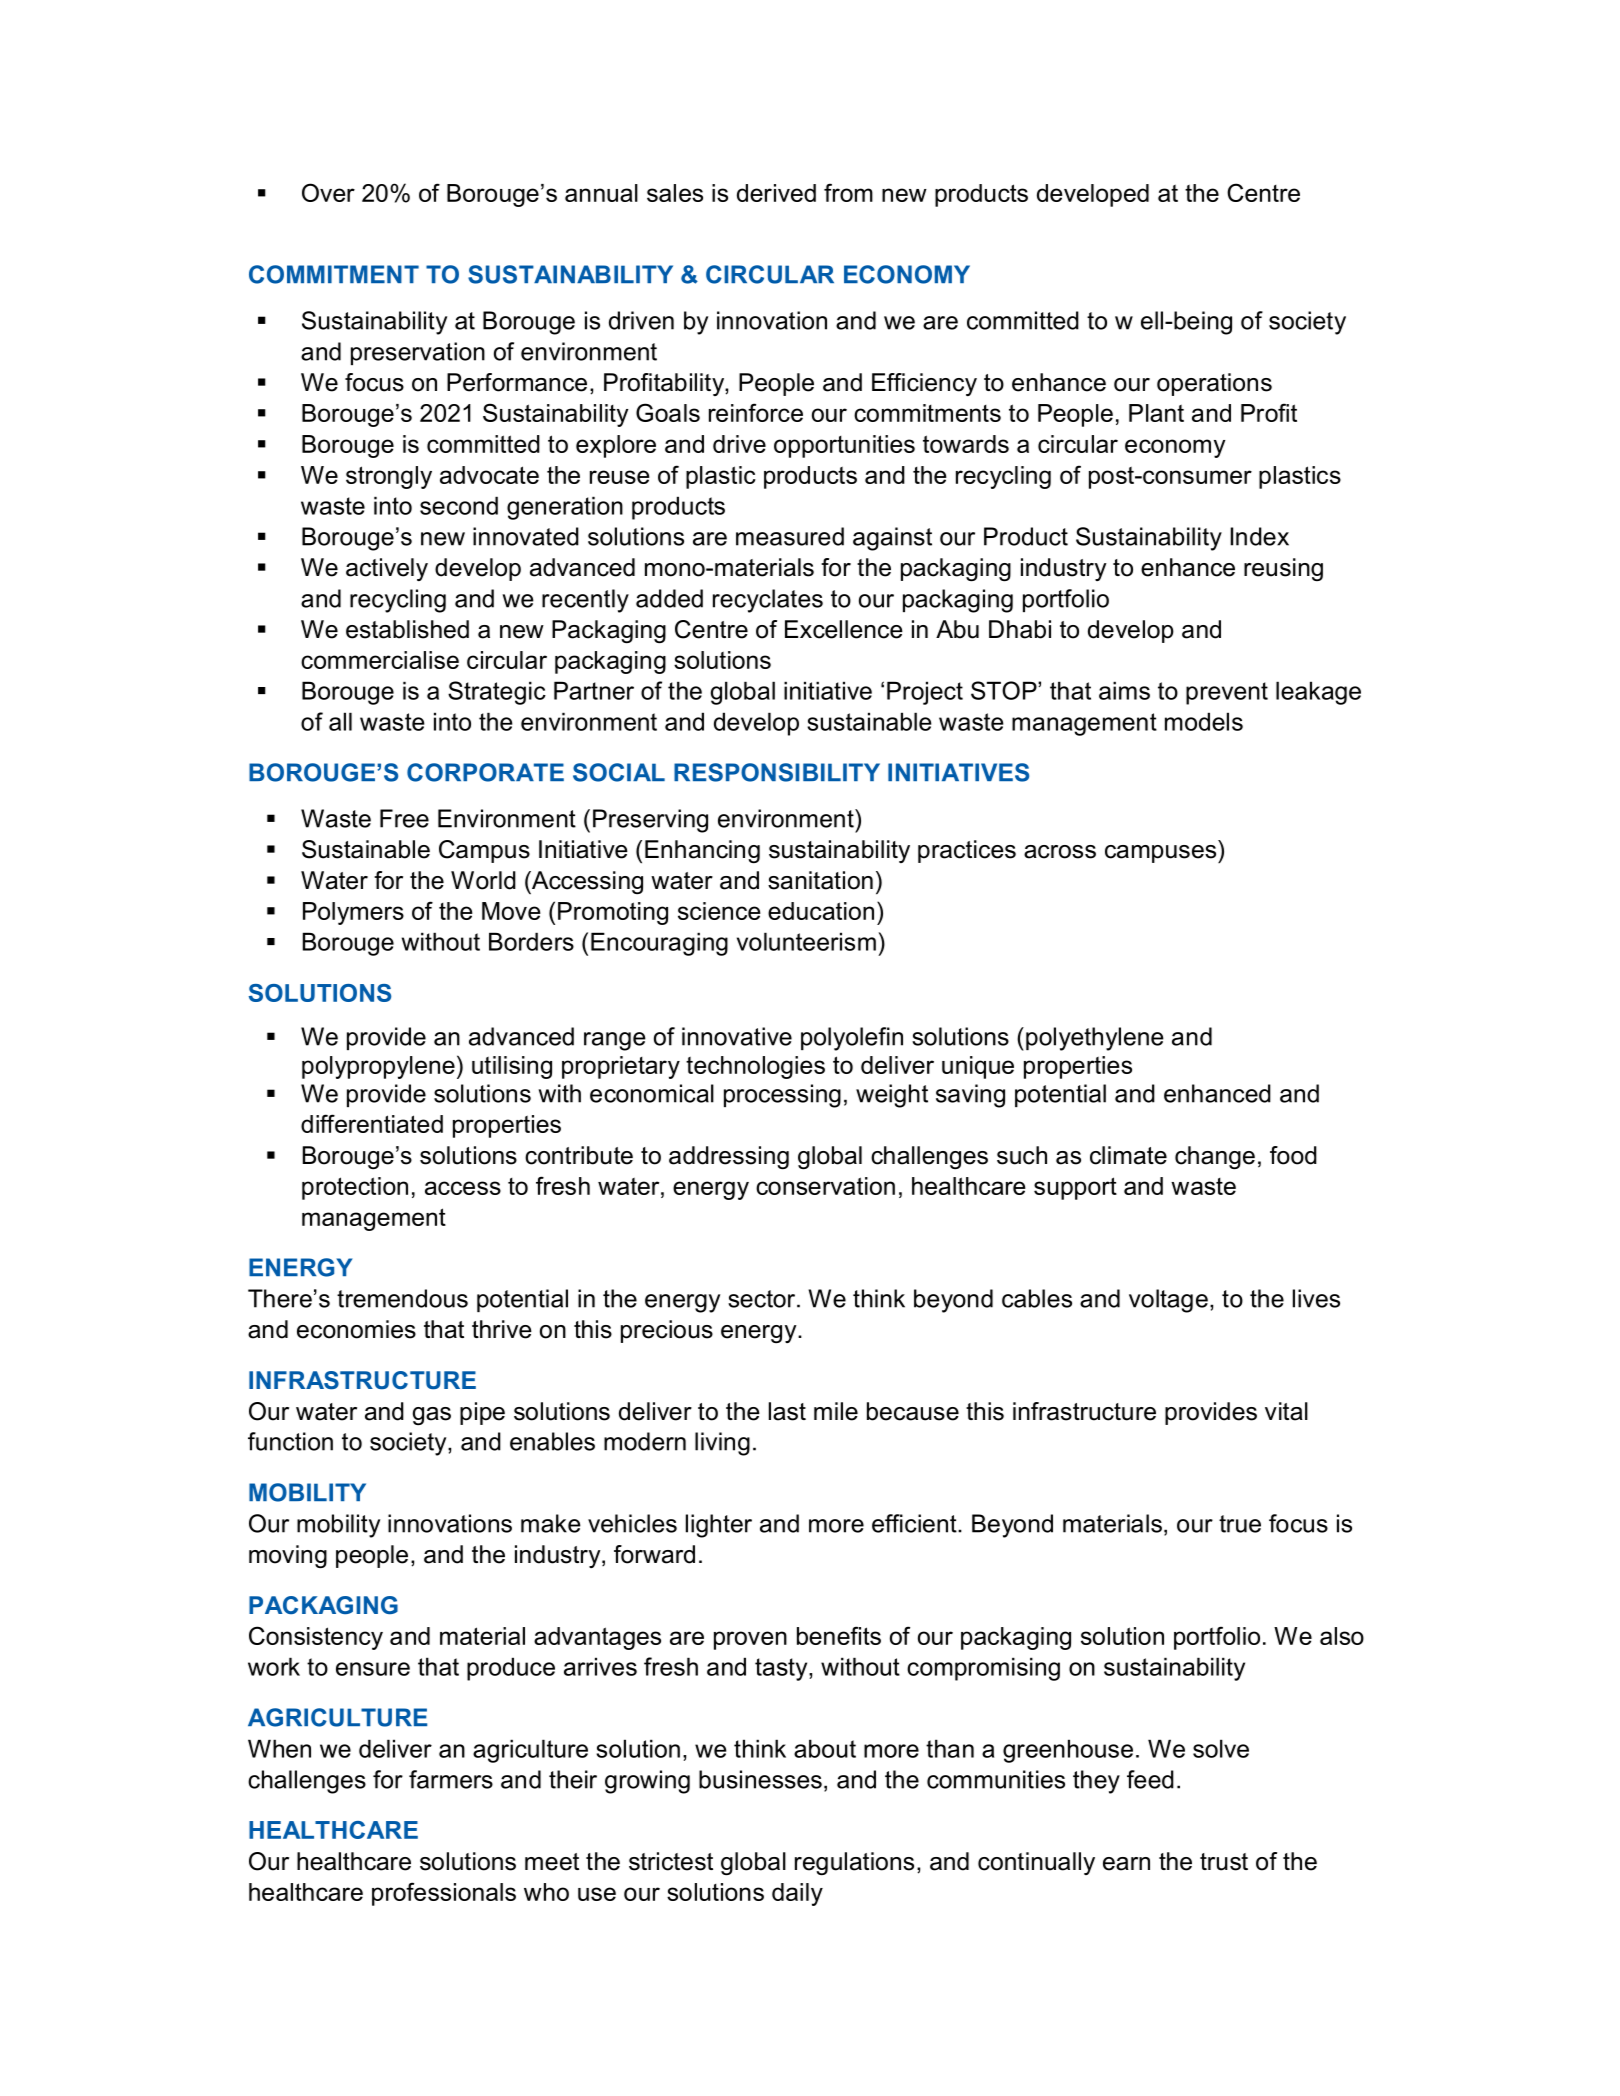 The image size is (1620, 2096). Describe the element at coordinates (776, 193) in the screenshot. I see `derived` at that location.
